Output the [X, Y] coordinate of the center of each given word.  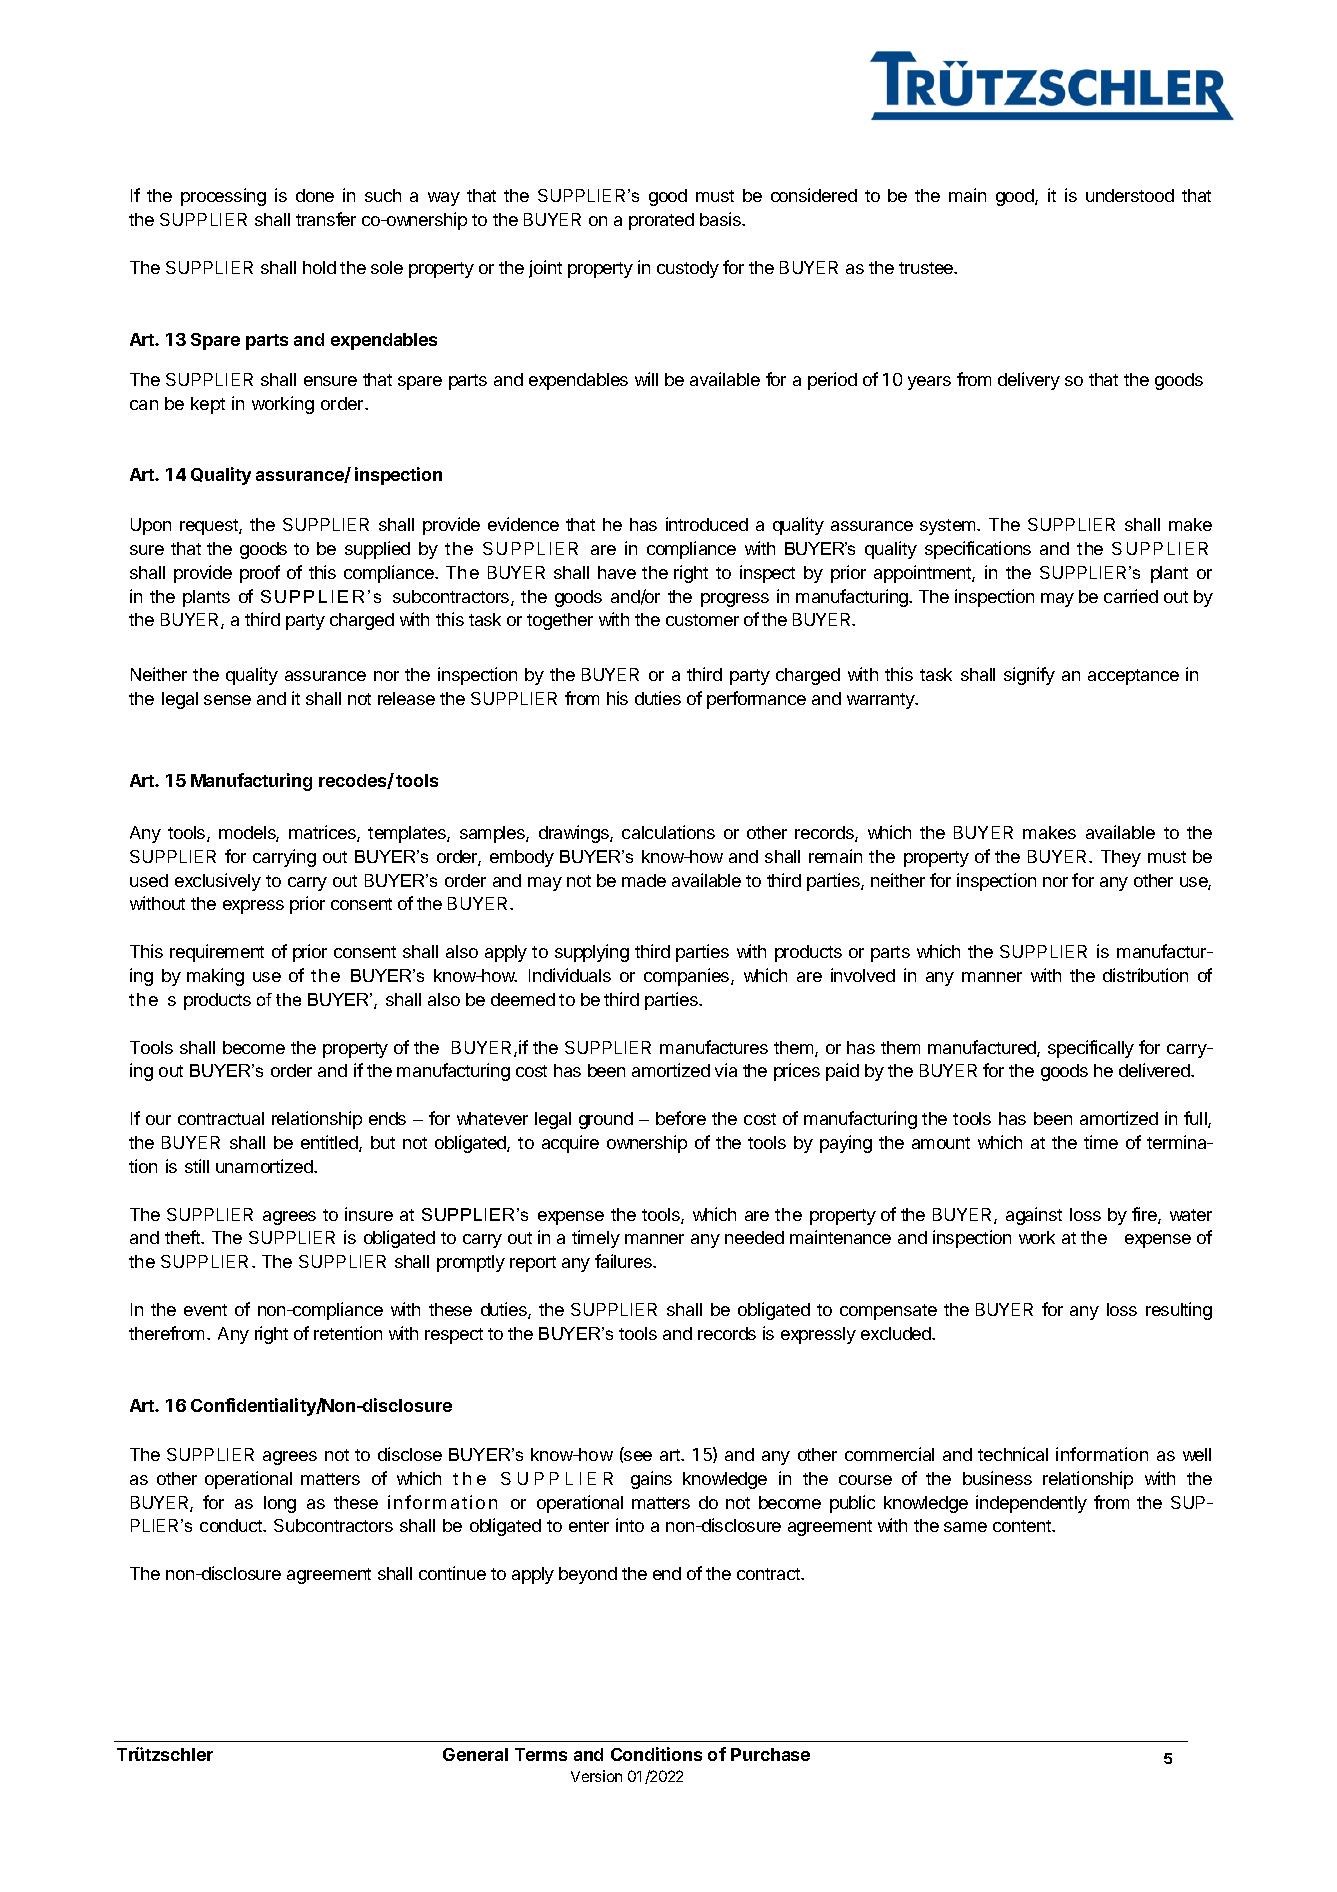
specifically [1091, 1049]
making [215, 977]
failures [624, 1261]
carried [1131, 596]
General [475, 1754]
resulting [1179, 1311]
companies [688, 977]
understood [1130, 195]
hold [319, 267]
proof [260, 574]
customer [702, 620]
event [205, 1310]
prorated [661, 221]
